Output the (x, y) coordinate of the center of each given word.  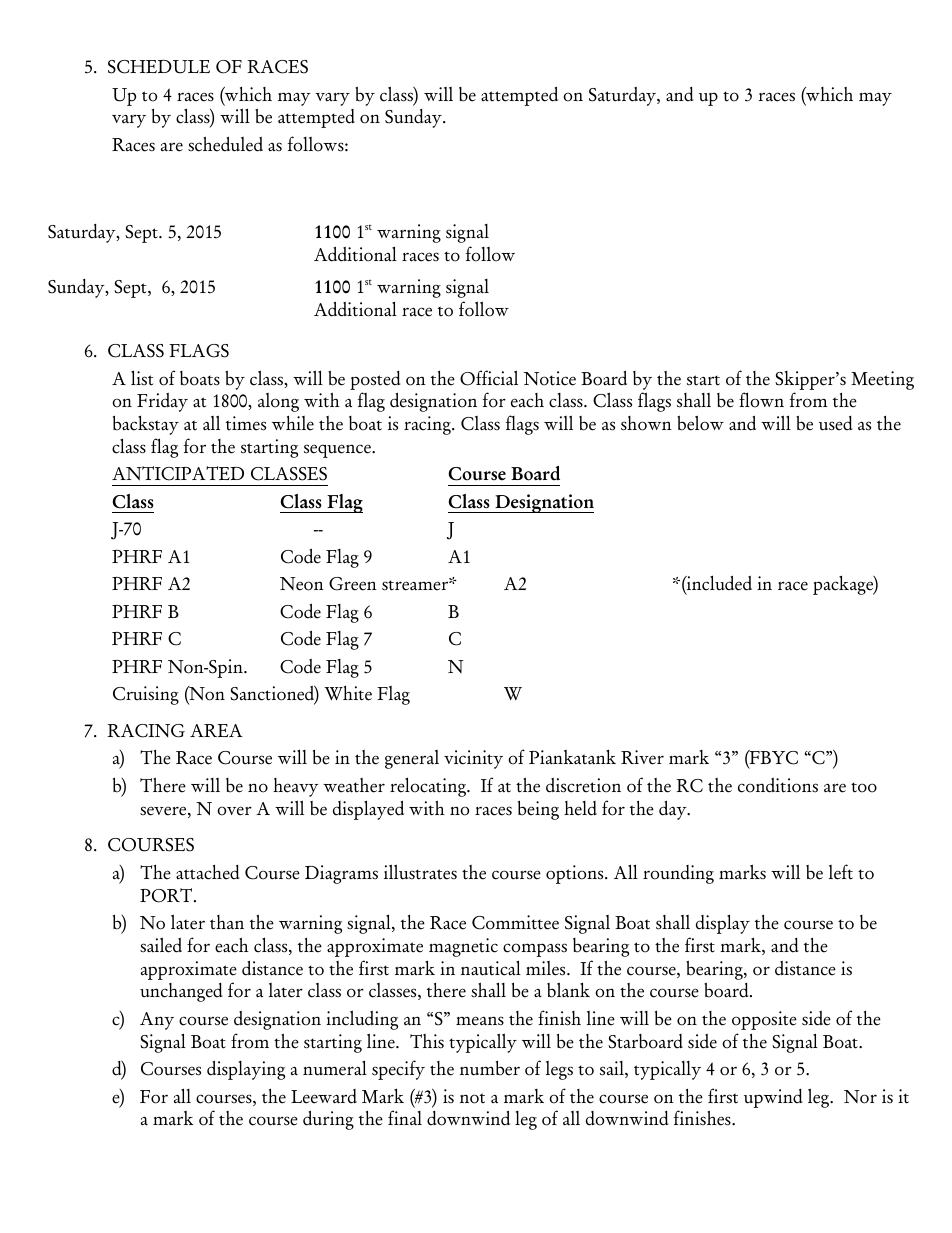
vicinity (473, 759)
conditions (778, 785)
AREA (216, 730)
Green (353, 584)
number (490, 1068)
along (278, 402)
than (227, 922)
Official (489, 378)
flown (761, 400)
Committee (515, 922)
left (841, 872)
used (835, 423)
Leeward (324, 1096)
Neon (302, 584)
